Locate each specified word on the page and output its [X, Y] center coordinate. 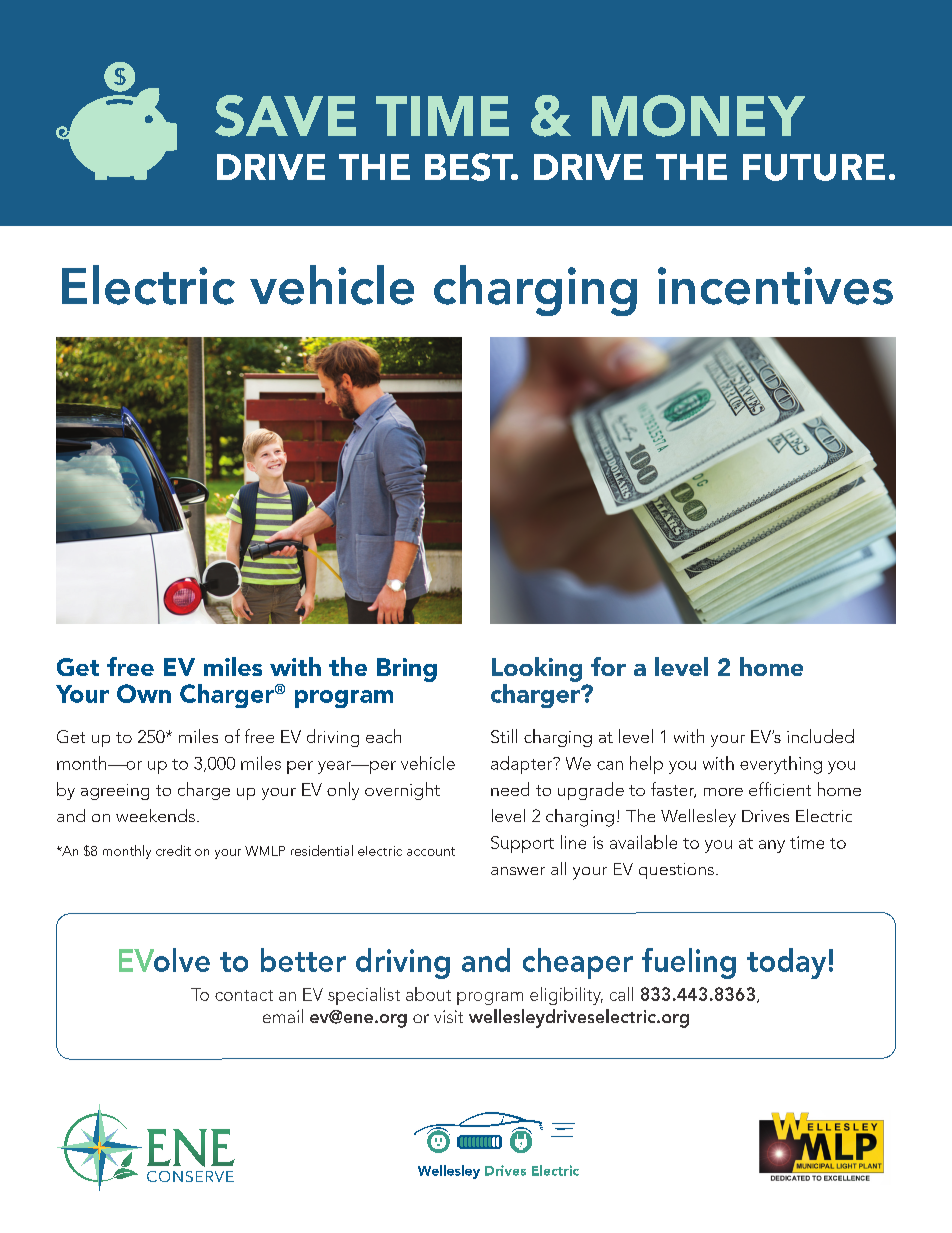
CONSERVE [190, 1176]
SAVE [285, 116]
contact [244, 995]
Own [144, 693]
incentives [775, 286]
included [820, 736]
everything [781, 765]
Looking [537, 669]
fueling [689, 963]
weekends [155, 815]
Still [504, 736]
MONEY [698, 116]
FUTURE [814, 167]
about [428, 994]
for [608, 666]
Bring [407, 670]
